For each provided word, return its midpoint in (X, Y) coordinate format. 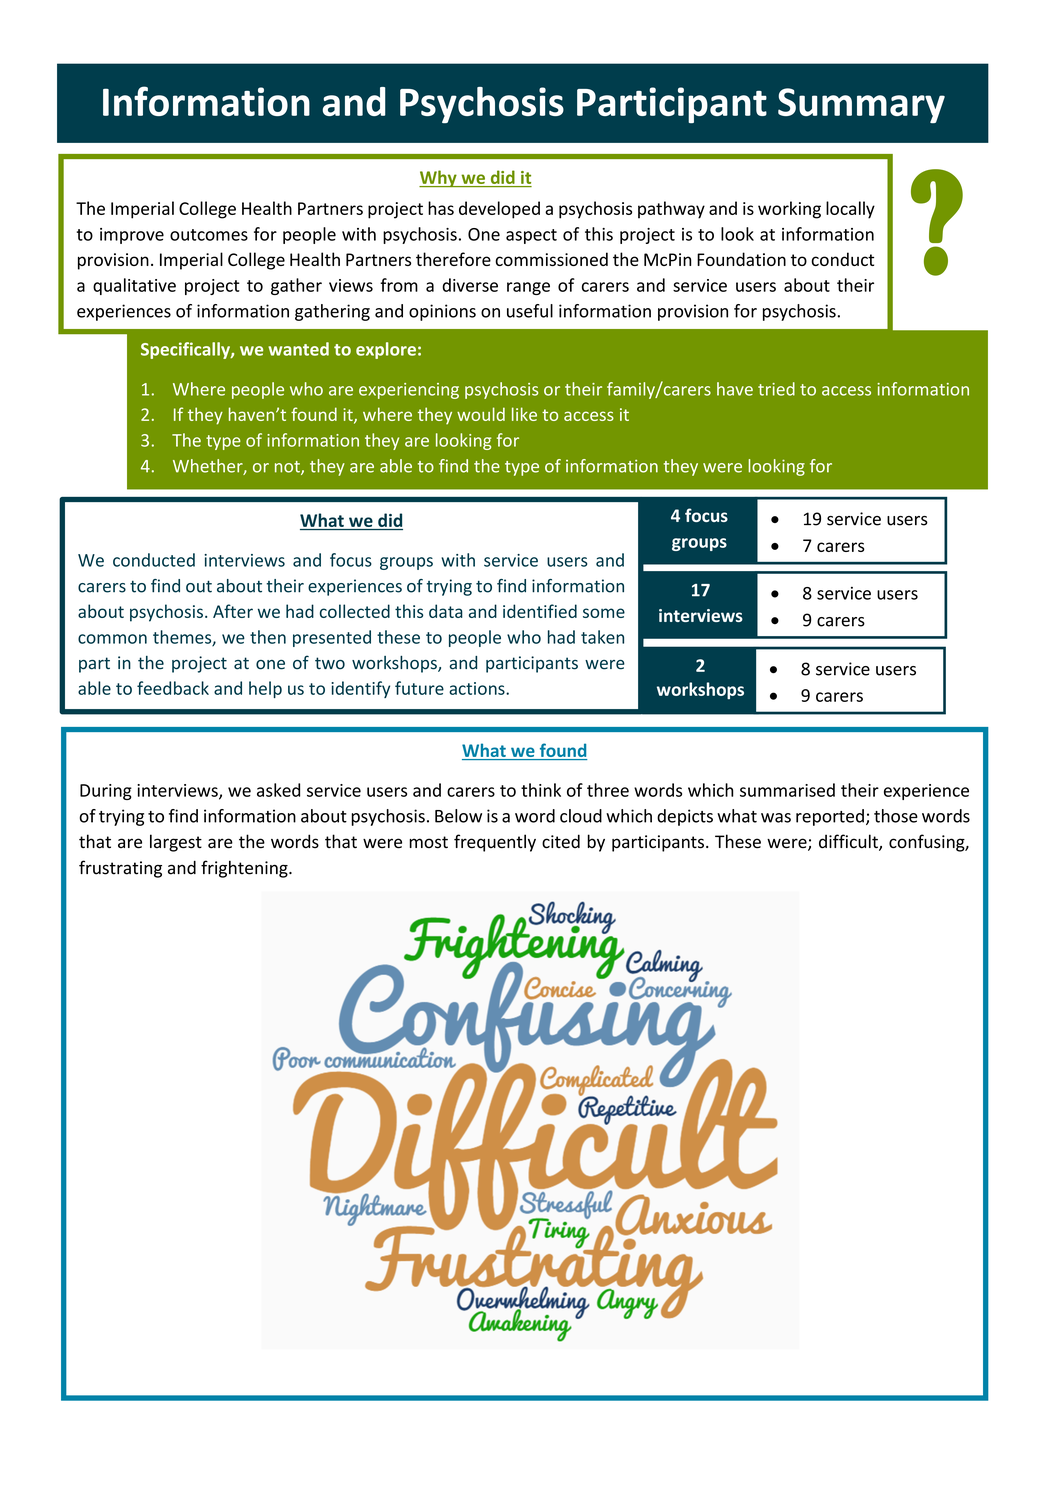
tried (776, 389)
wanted (298, 349)
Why (439, 178)
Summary (861, 105)
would (481, 414)
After (233, 611)
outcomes (209, 235)
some (604, 613)
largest (176, 843)
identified (540, 611)
